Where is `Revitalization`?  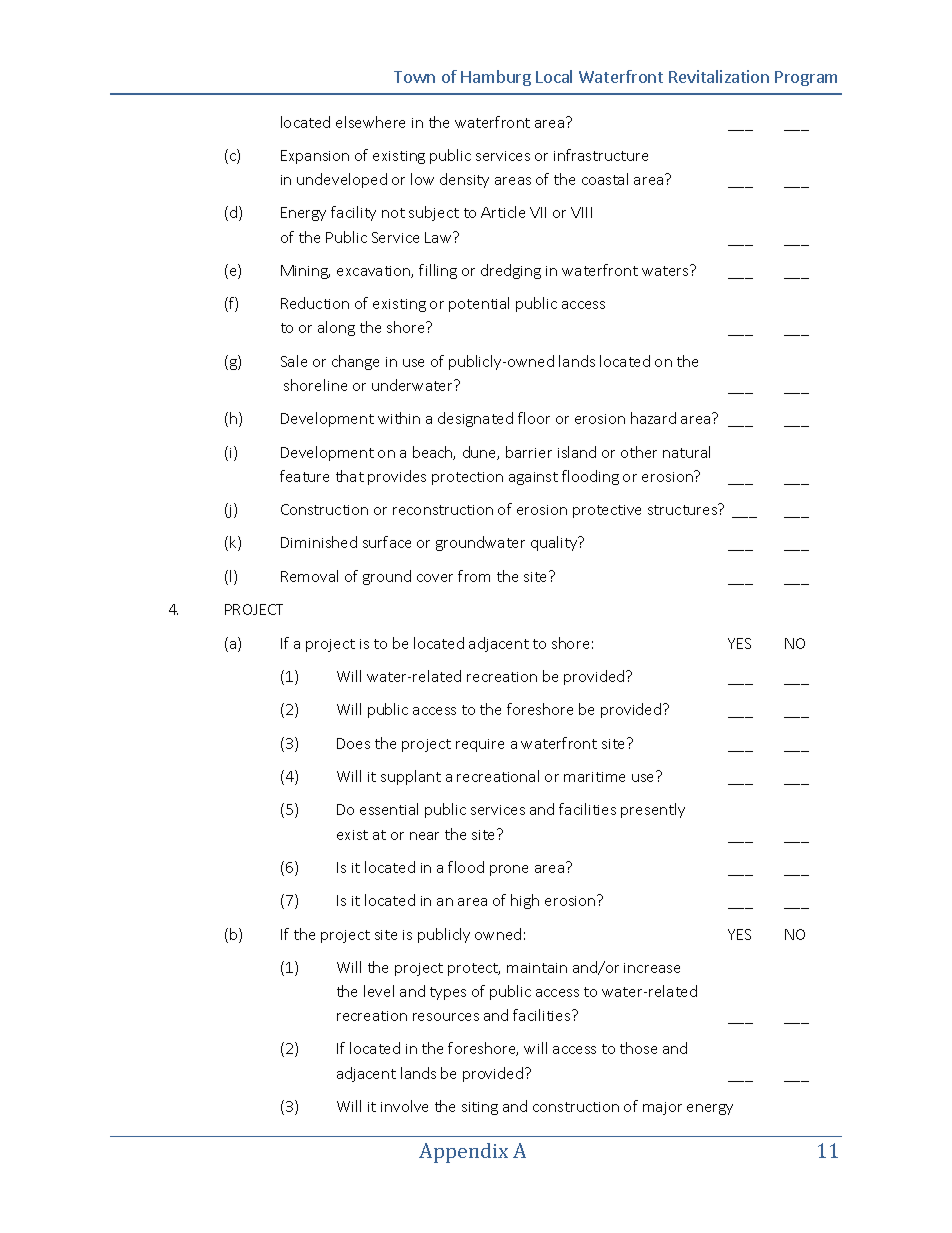 Revitalization is located at coordinates (719, 76).
